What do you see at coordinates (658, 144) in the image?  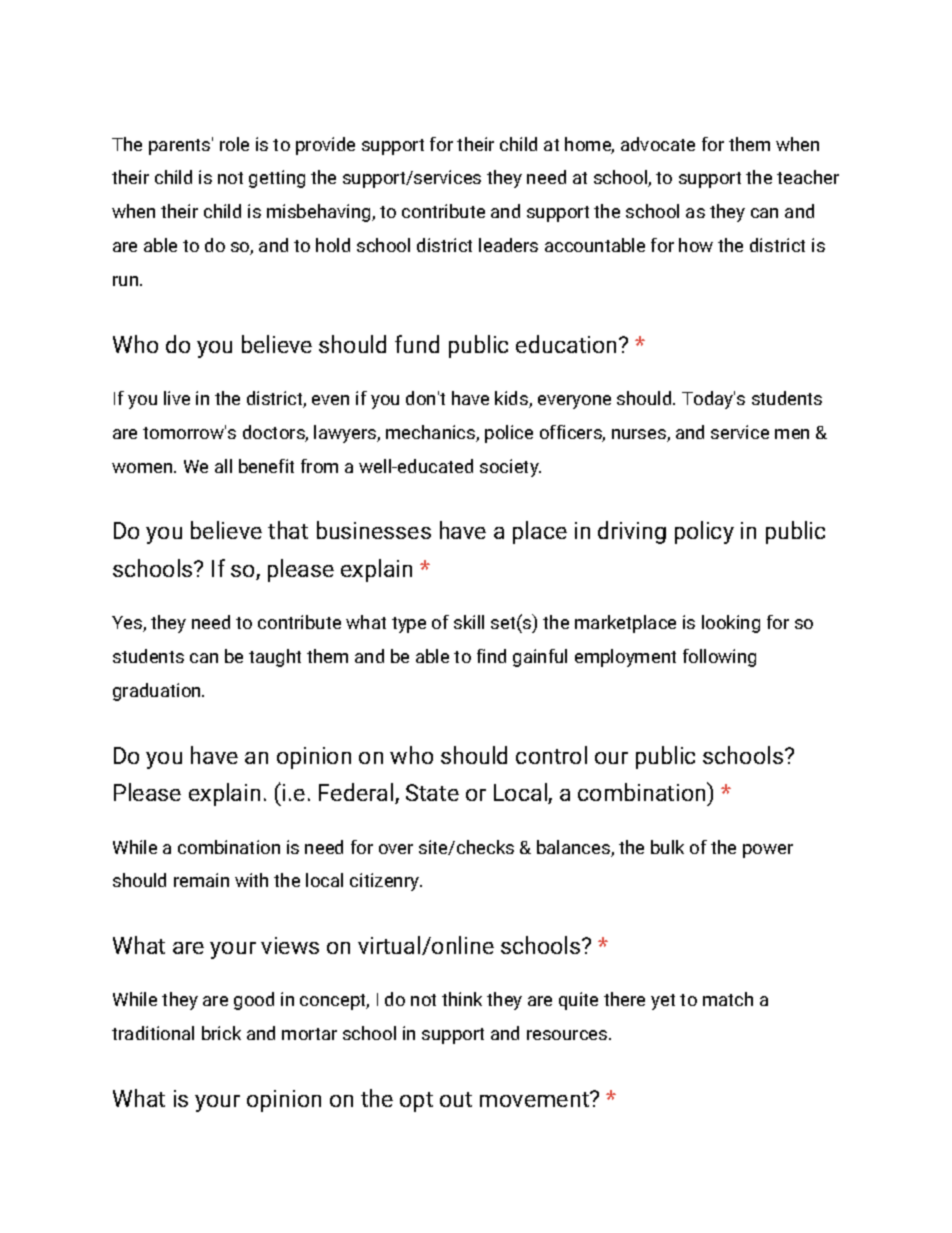 I see `advocate` at bounding box center [658, 144].
